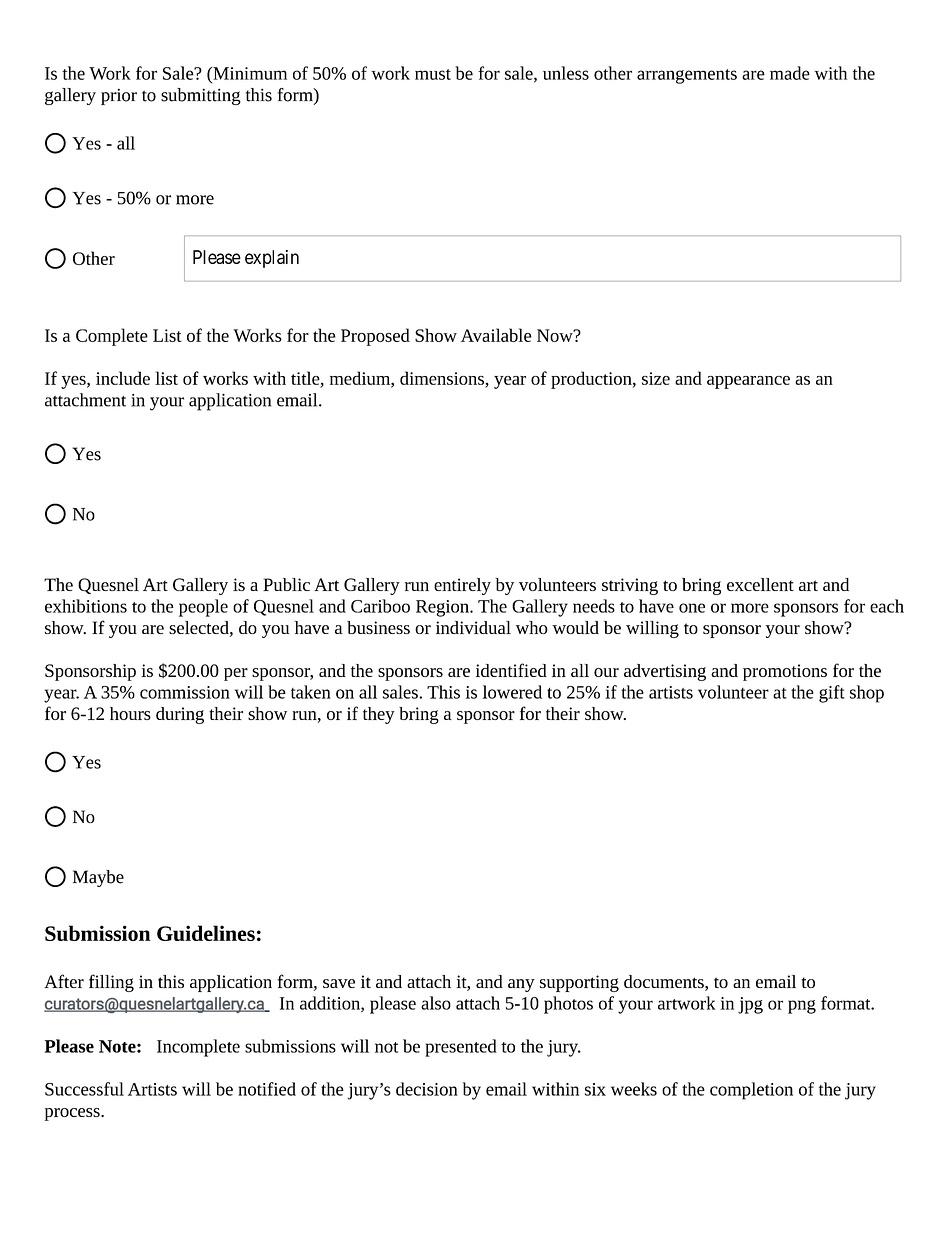  What do you see at coordinates (462, 586) in the screenshot?
I see `entirely` at bounding box center [462, 586].
